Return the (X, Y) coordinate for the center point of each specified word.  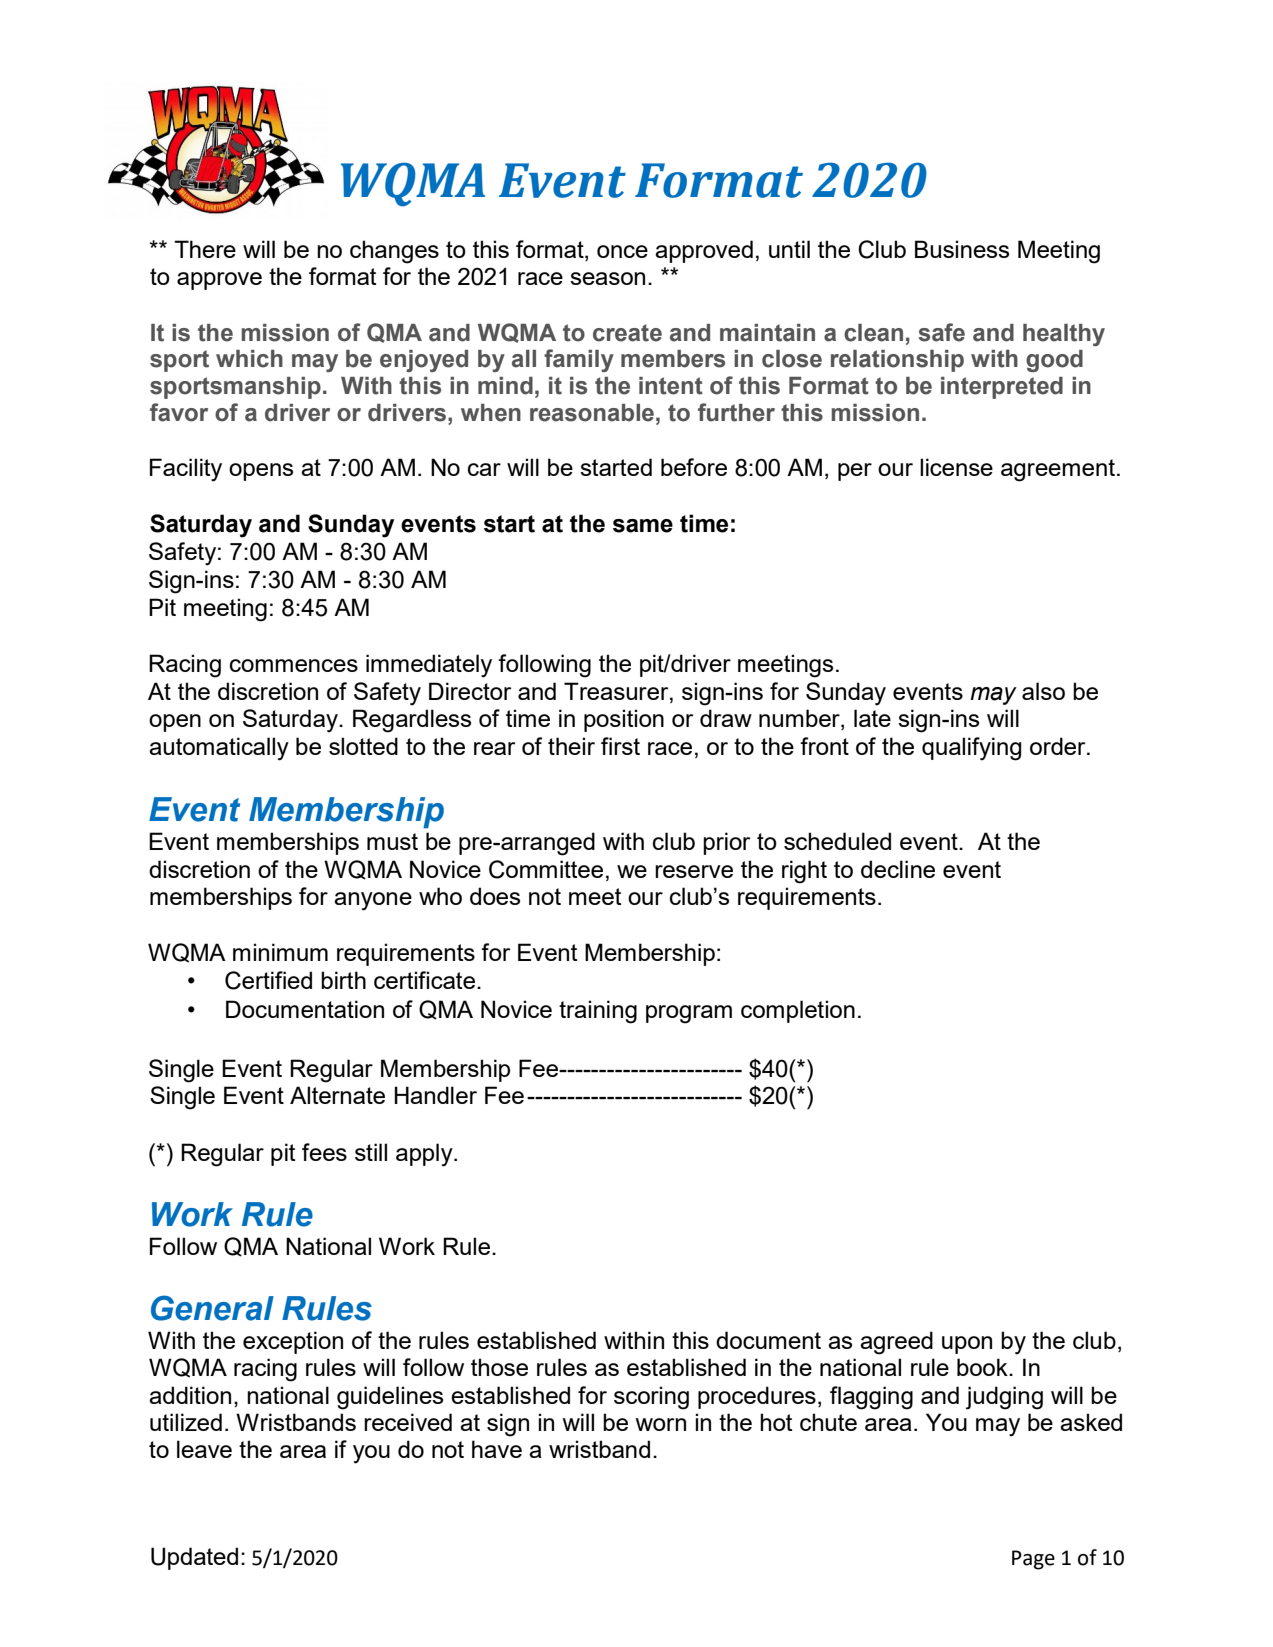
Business (962, 249)
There (205, 249)
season (607, 278)
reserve (694, 871)
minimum (280, 952)
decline (898, 869)
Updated (194, 1558)
